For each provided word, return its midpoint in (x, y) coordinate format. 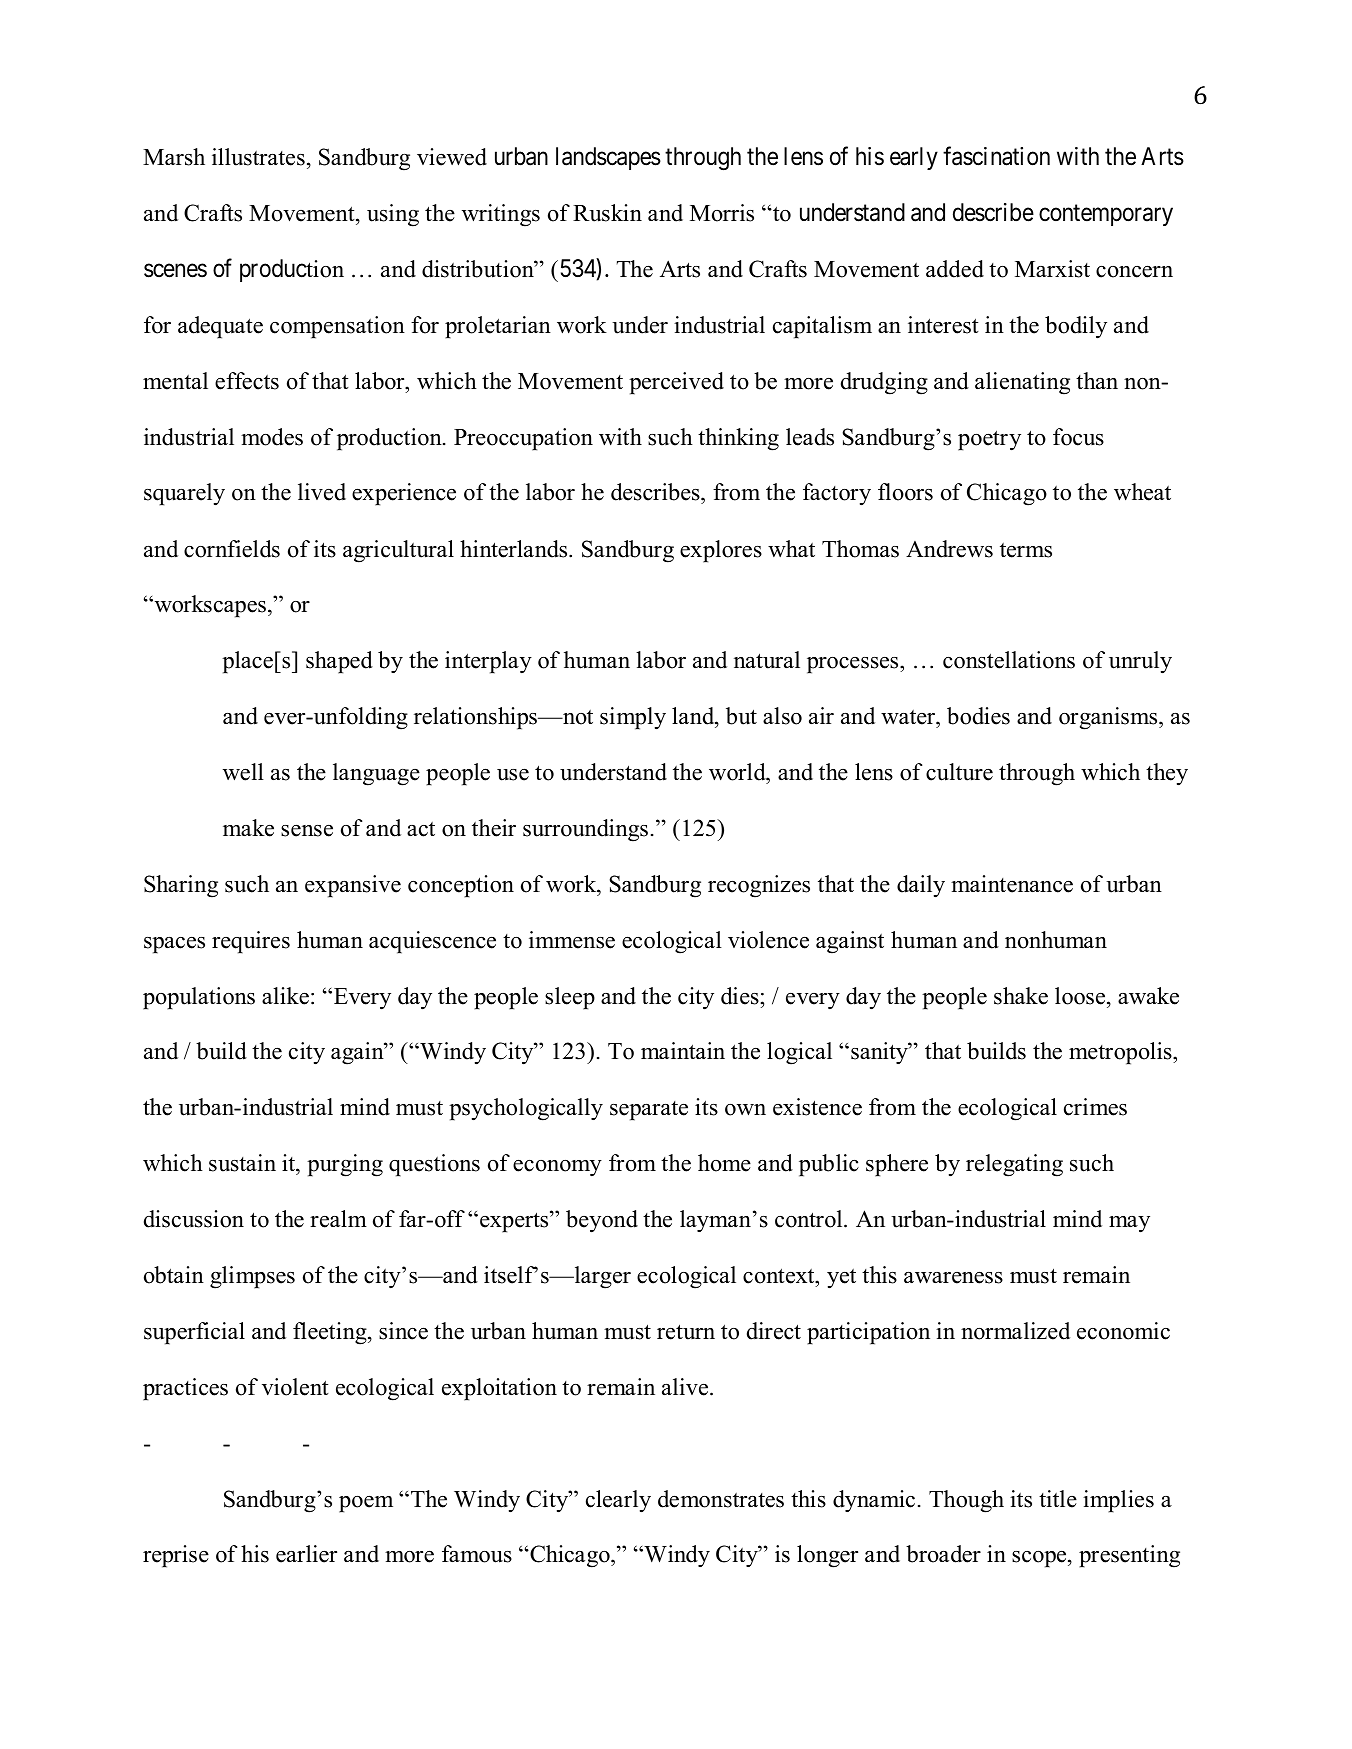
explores (721, 551)
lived (322, 492)
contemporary (1106, 215)
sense (307, 831)
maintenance (1012, 884)
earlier (306, 1554)
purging (345, 1165)
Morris (722, 213)
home (724, 1163)
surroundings (585, 830)
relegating (1014, 1165)
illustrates (258, 157)
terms (1026, 550)
